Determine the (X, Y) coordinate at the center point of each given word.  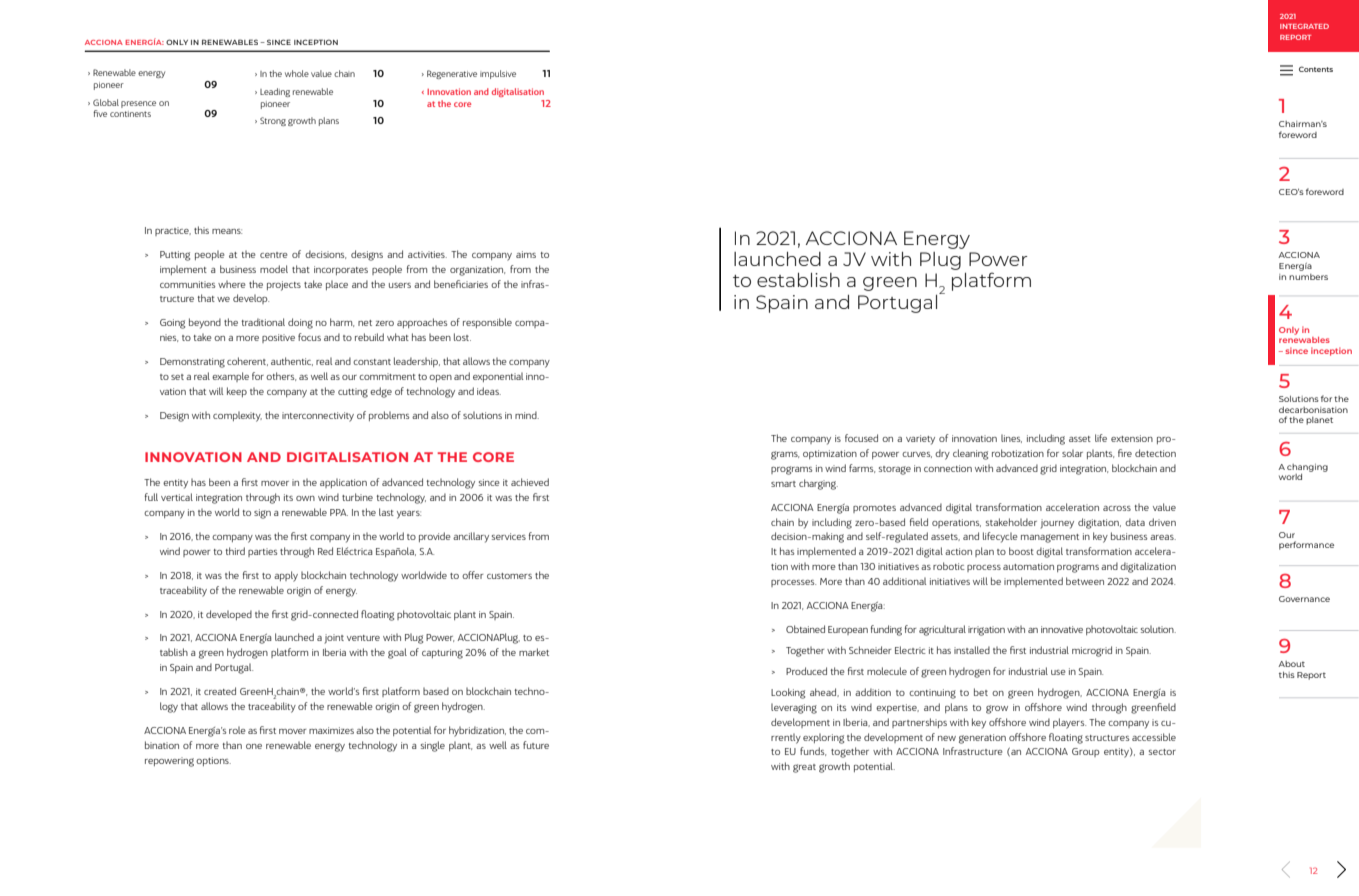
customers (509, 576)
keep (237, 392)
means (227, 231)
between (1085, 581)
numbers (1308, 277)
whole (297, 73)
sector (1162, 752)
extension (1132, 438)
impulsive (498, 74)
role (237, 730)
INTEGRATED (1304, 26)
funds (813, 751)
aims (526, 254)
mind (527, 415)
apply (286, 576)
